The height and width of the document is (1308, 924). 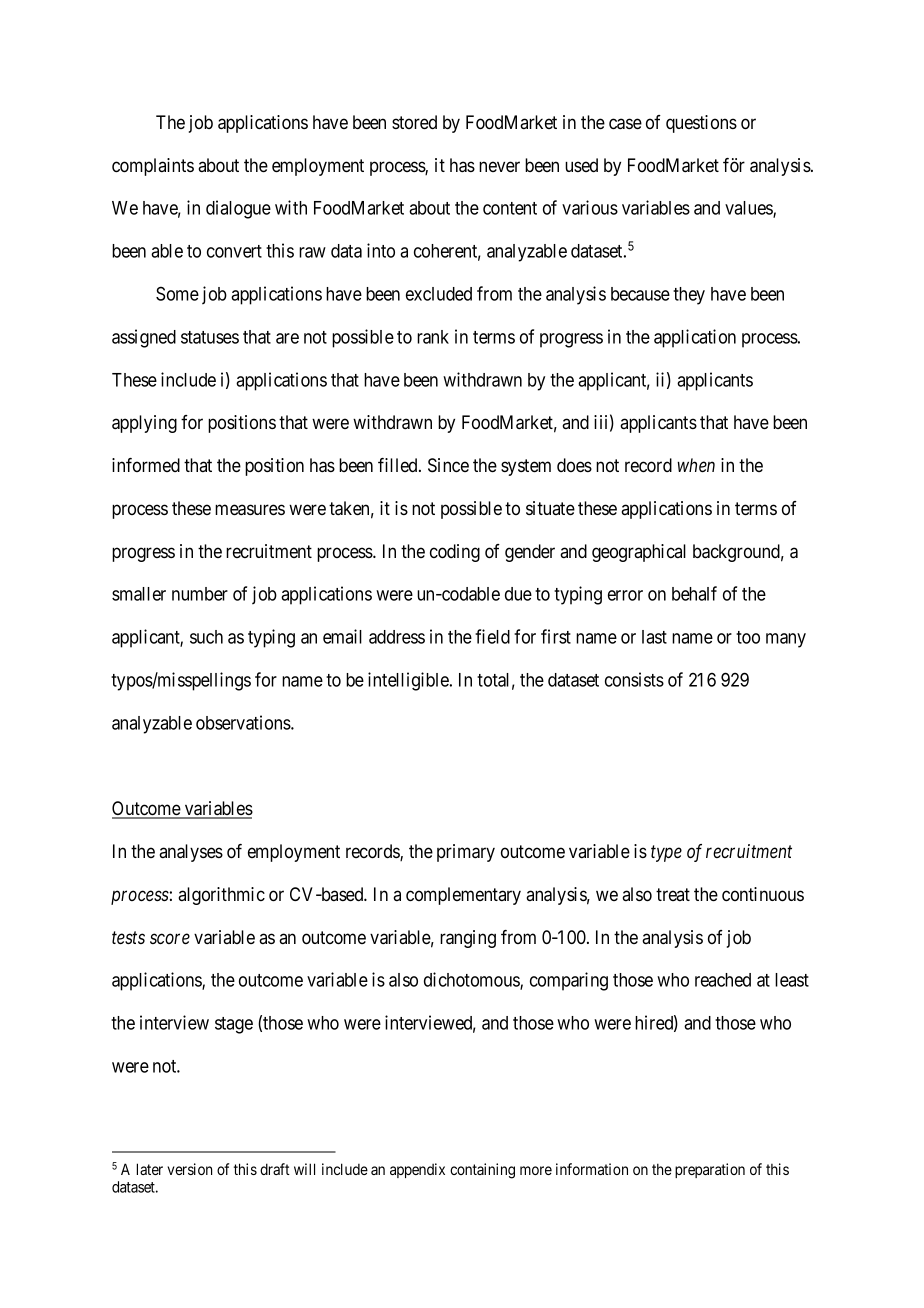 I want to click on algorithmic, so click(x=221, y=896).
